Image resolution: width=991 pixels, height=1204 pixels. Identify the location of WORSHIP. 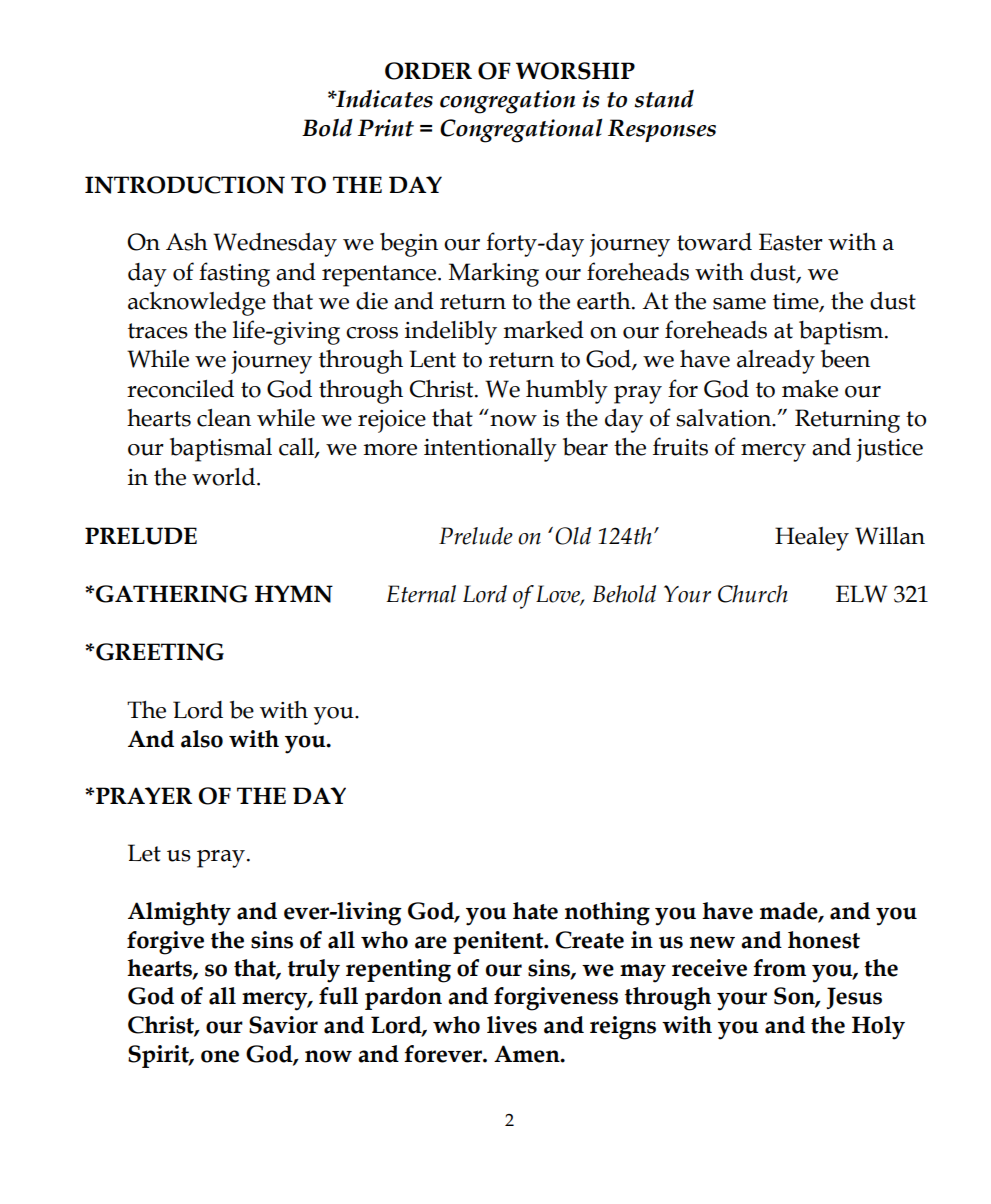
(575, 71).
